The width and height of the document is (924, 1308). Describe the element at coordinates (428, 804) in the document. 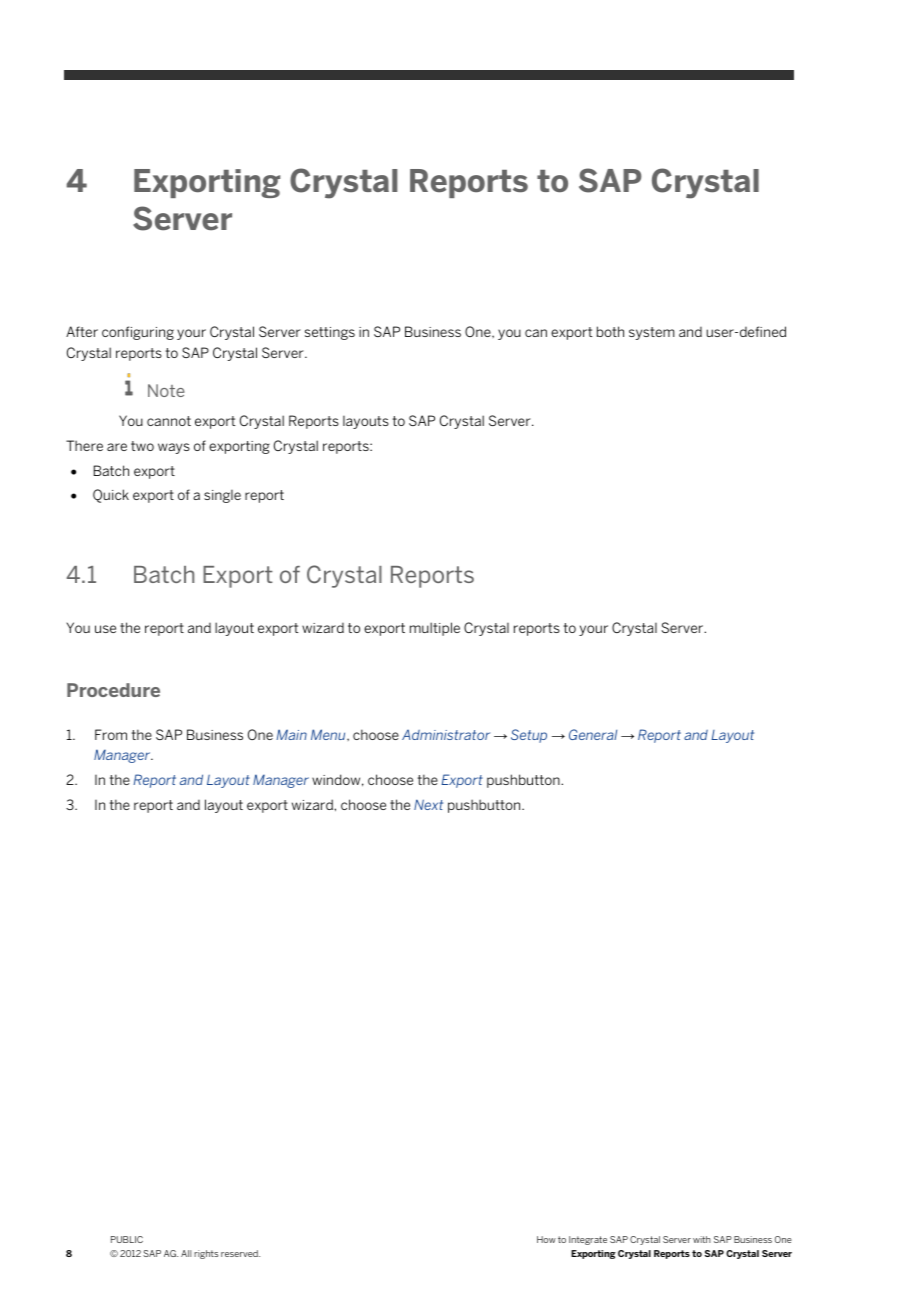

I see `Next` at that location.
